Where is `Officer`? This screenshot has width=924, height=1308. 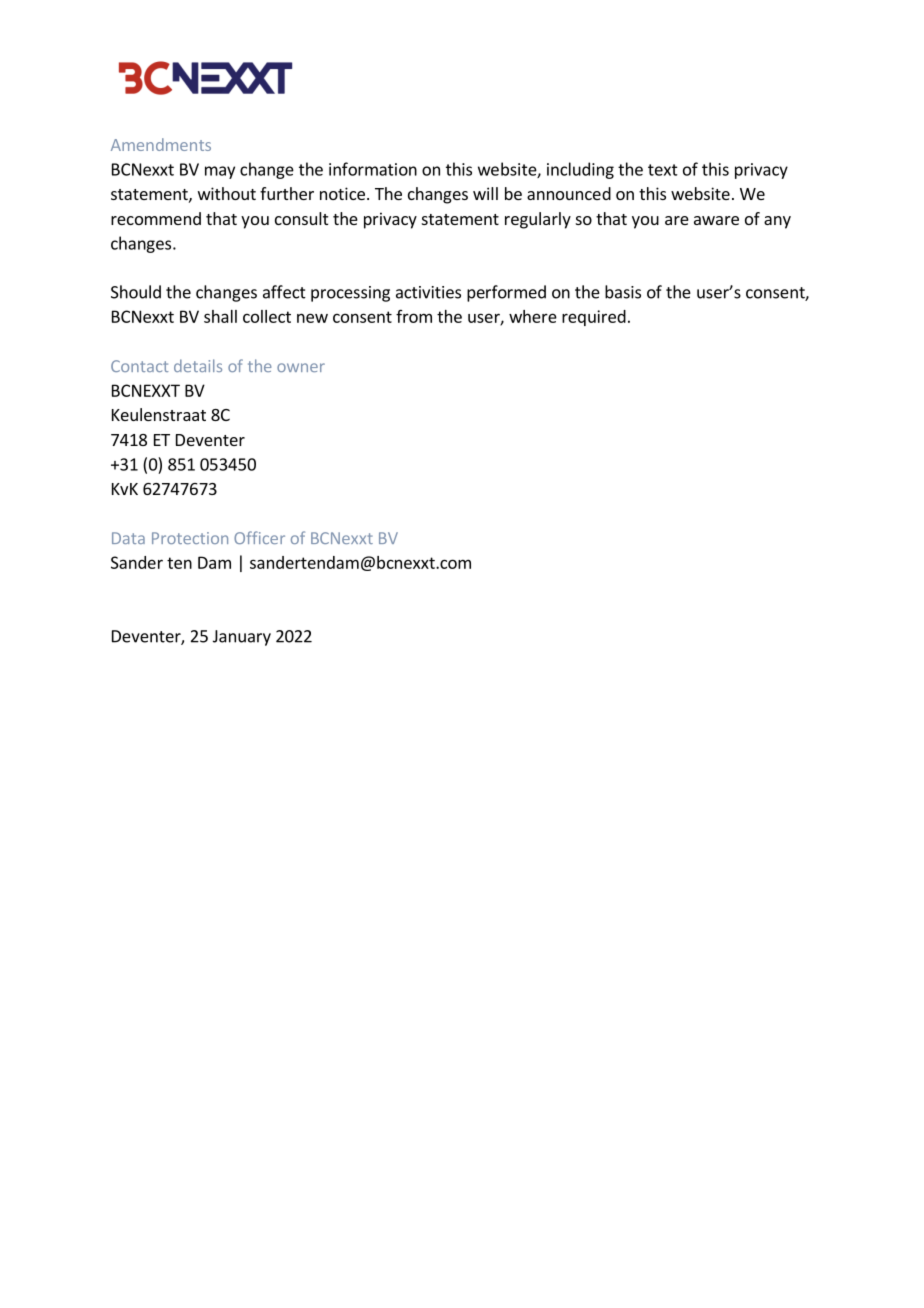
Officer is located at coordinates (259, 537).
